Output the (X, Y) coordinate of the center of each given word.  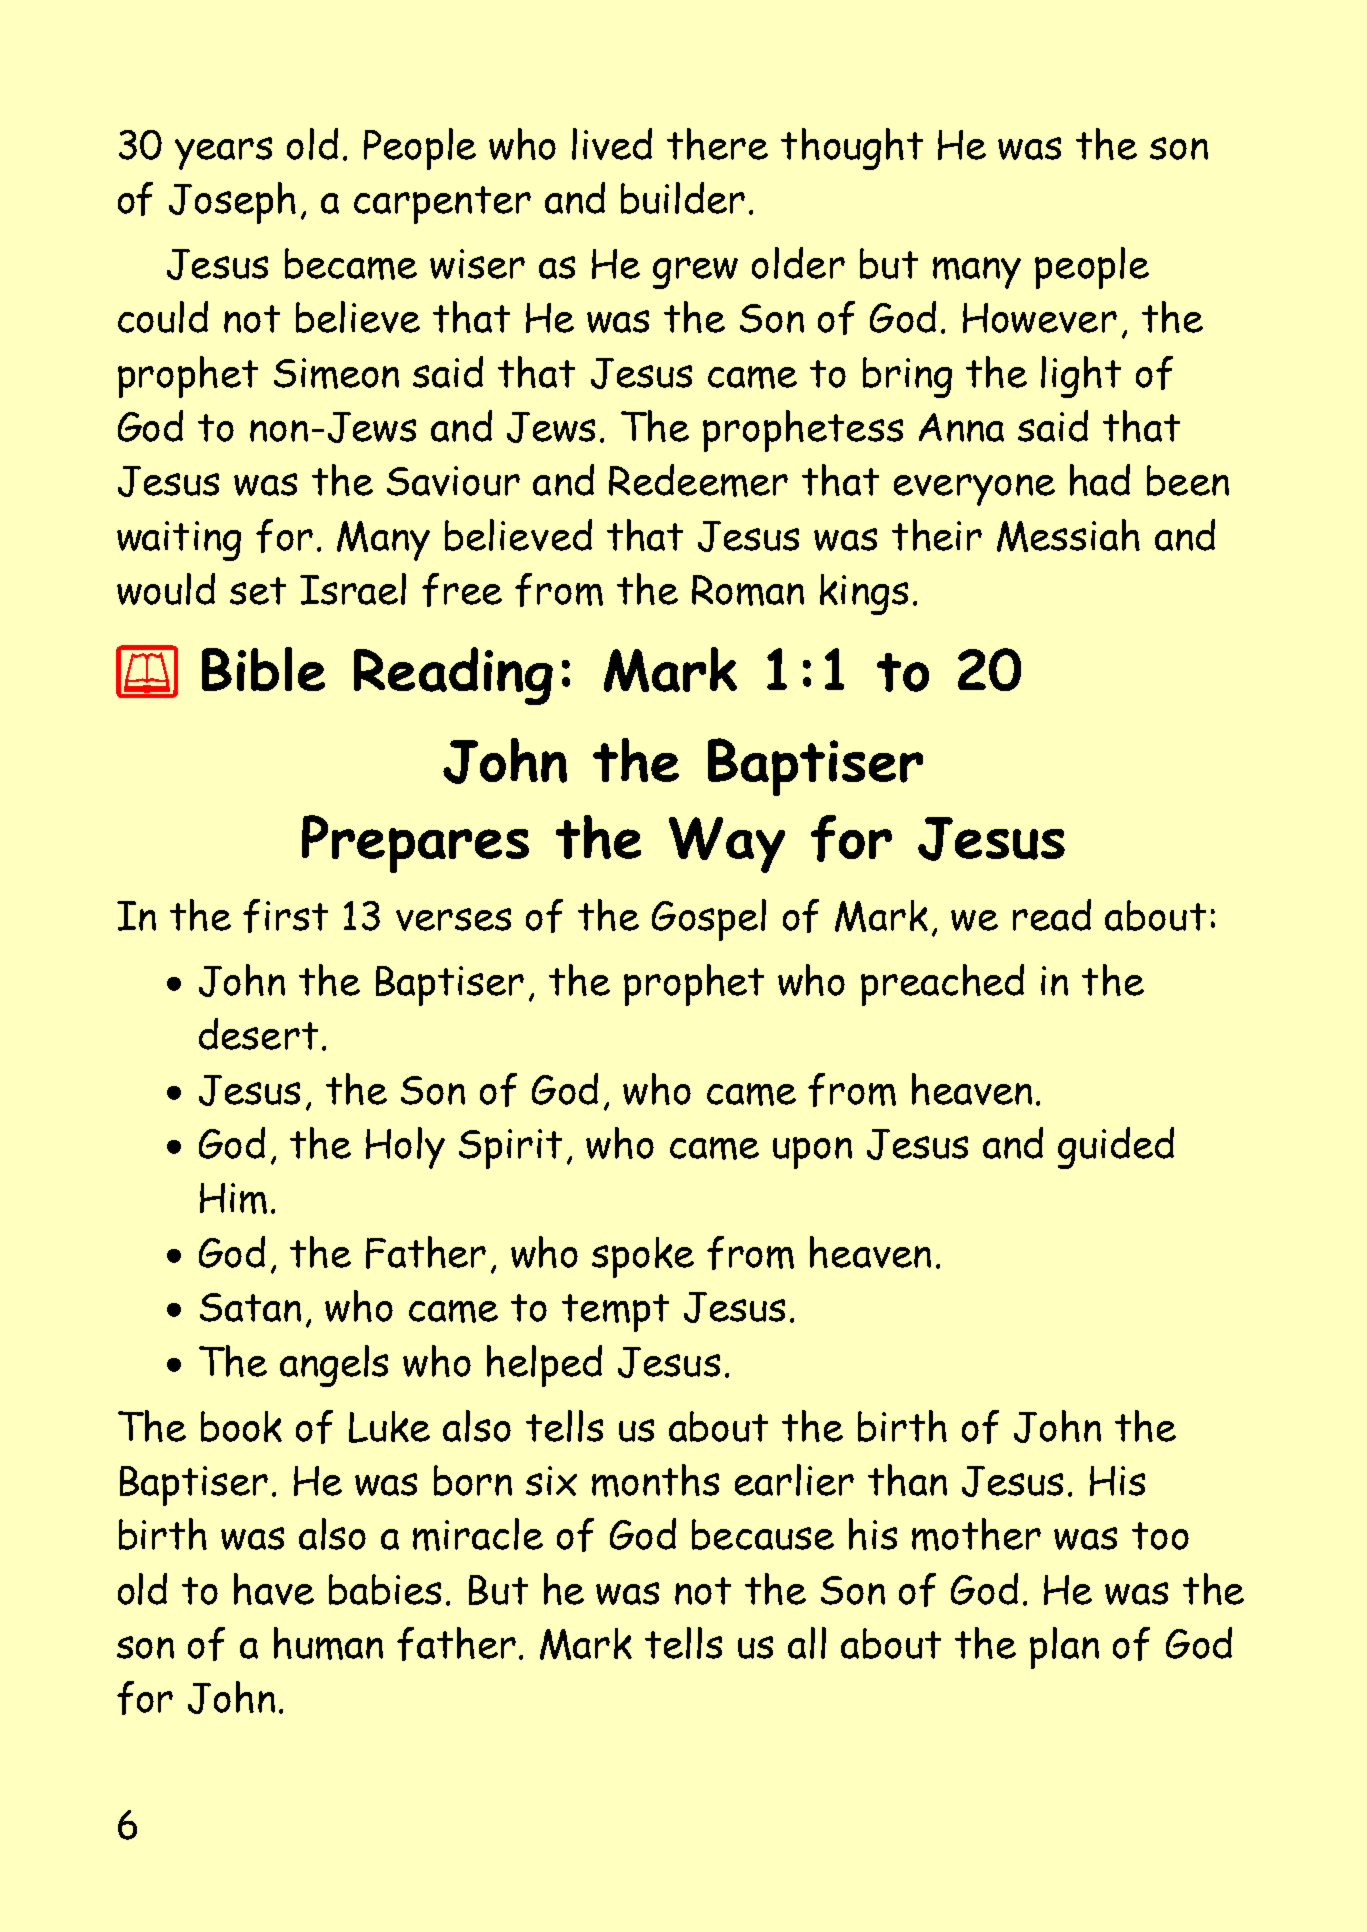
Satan (250, 1307)
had (1100, 480)
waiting (179, 541)
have (274, 1589)
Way (727, 845)
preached (942, 985)
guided (1116, 1148)
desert (258, 1034)
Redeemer (698, 480)
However (1040, 318)
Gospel (709, 920)
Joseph (232, 203)
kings (864, 594)
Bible (263, 669)
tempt (615, 1313)
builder (683, 198)
